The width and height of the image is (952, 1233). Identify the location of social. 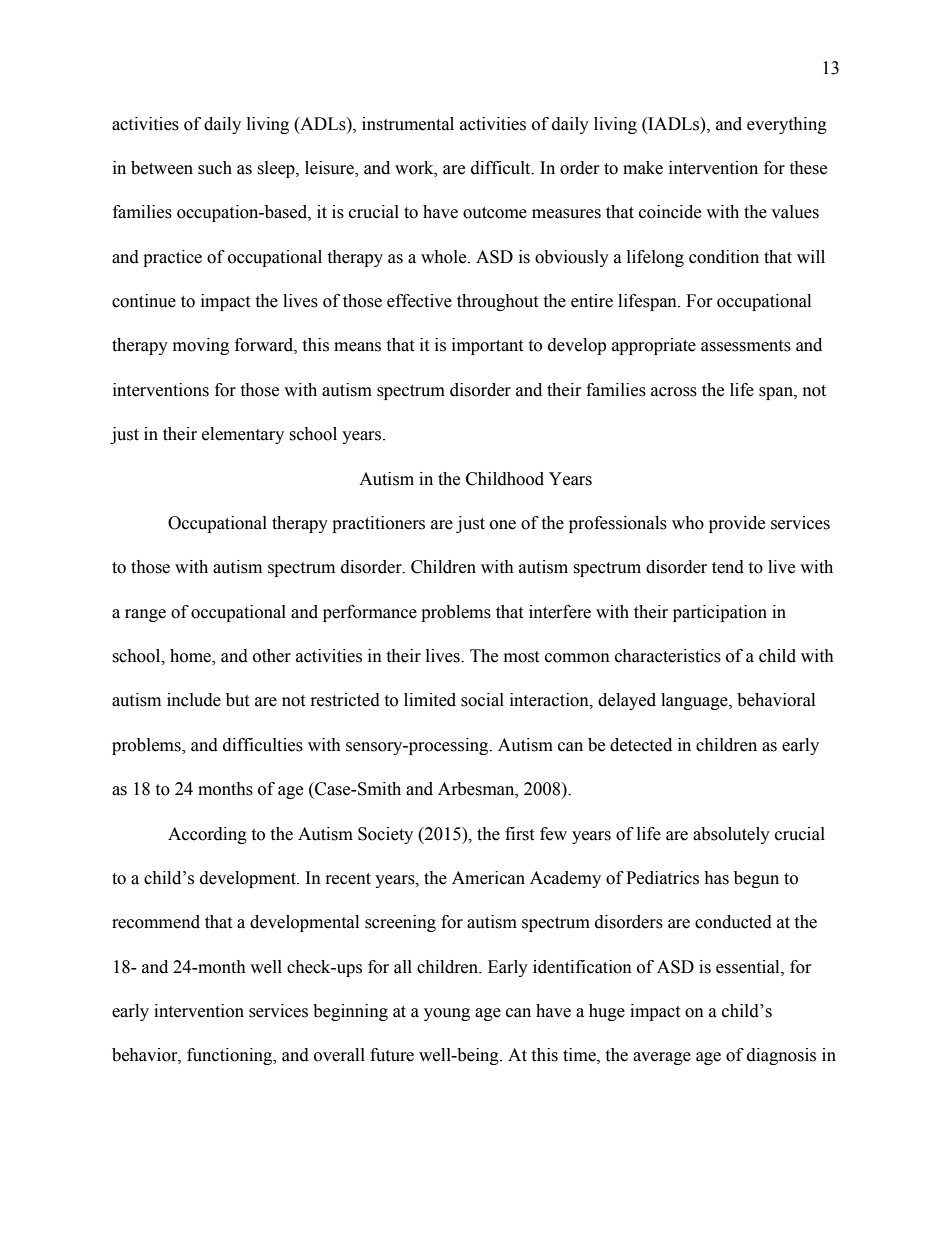
(482, 700).
